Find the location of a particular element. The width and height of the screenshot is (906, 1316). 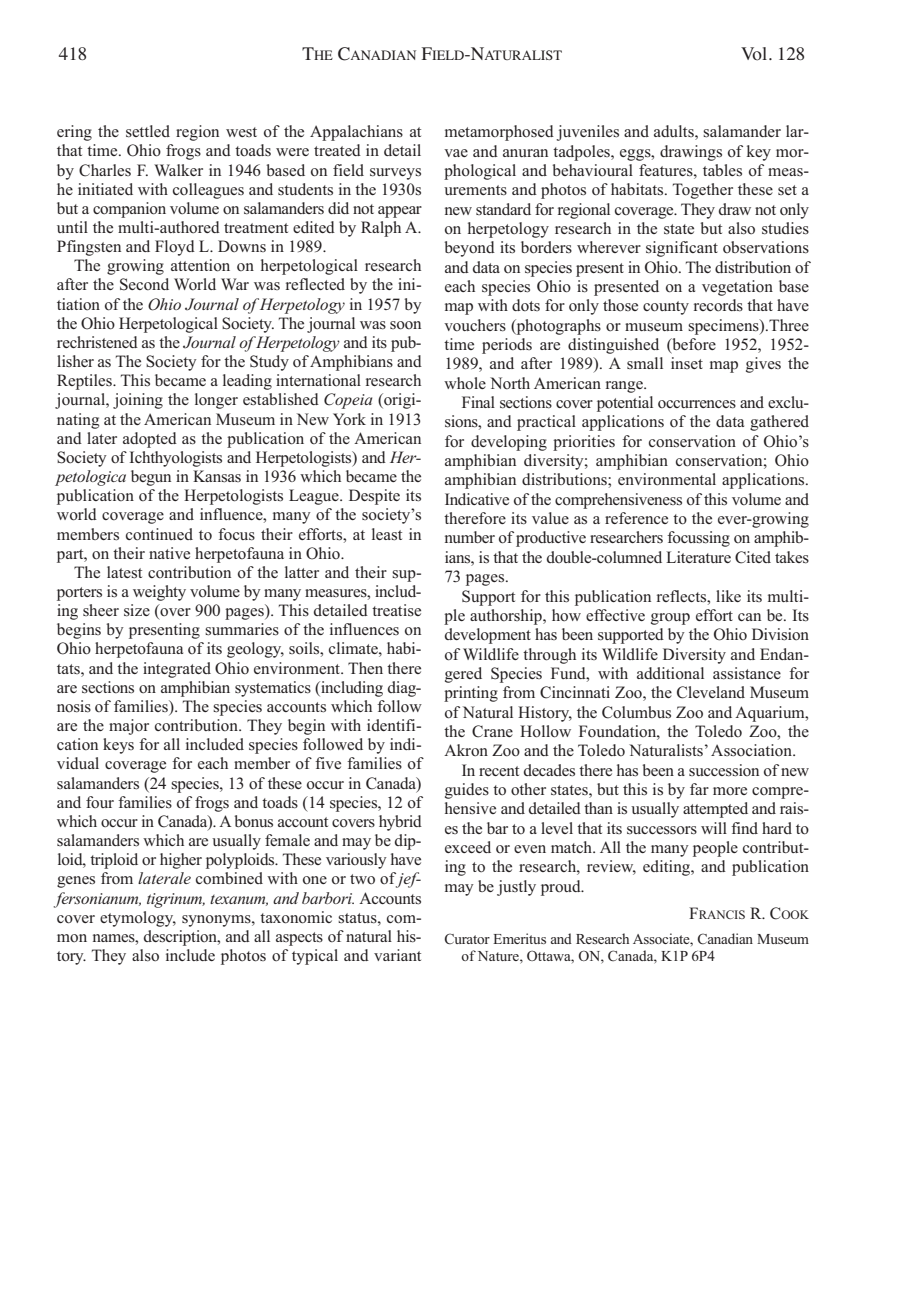

joining is located at coordinates (138, 401).
